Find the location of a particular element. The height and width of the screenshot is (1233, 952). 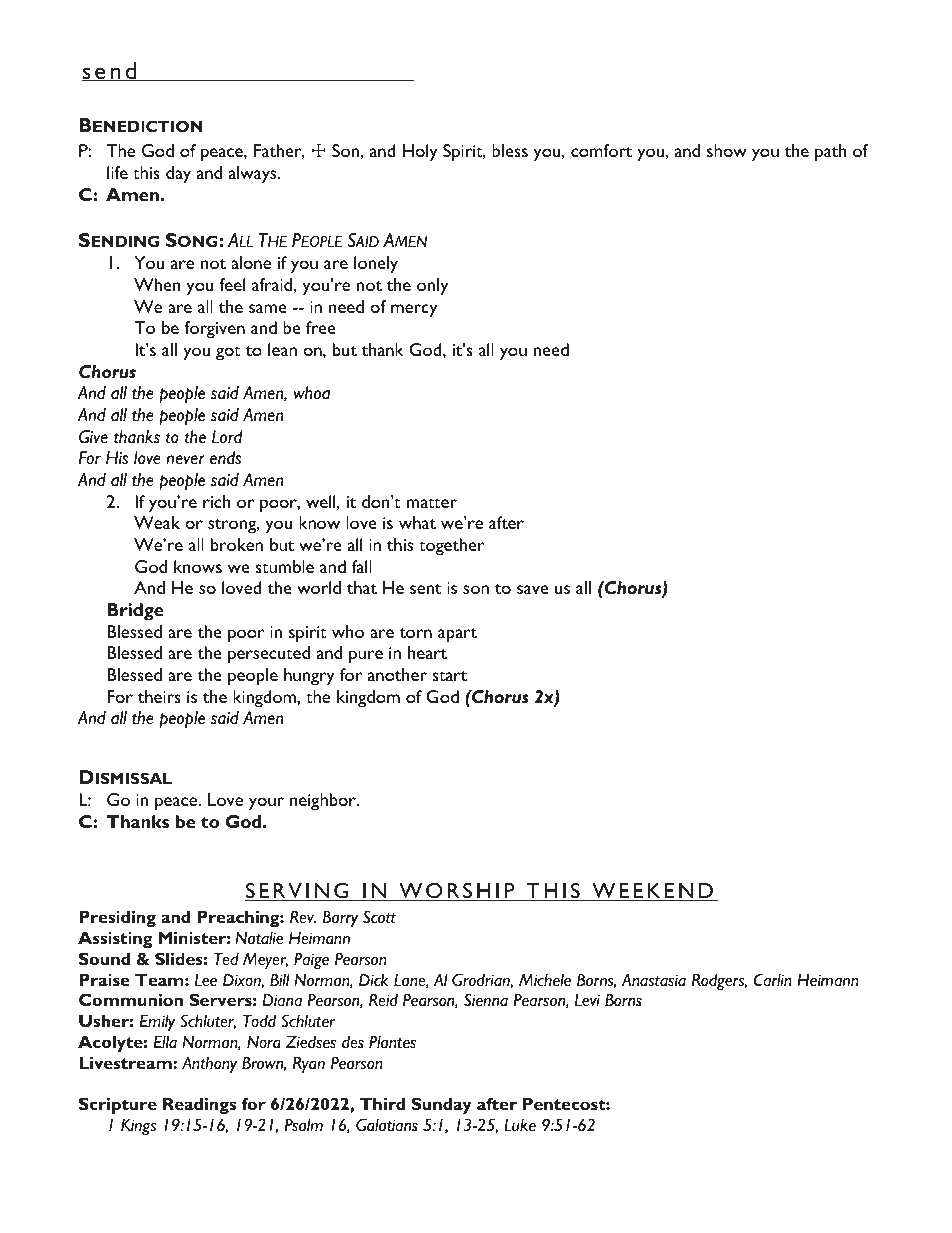

save is located at coordinates (533, 589).
